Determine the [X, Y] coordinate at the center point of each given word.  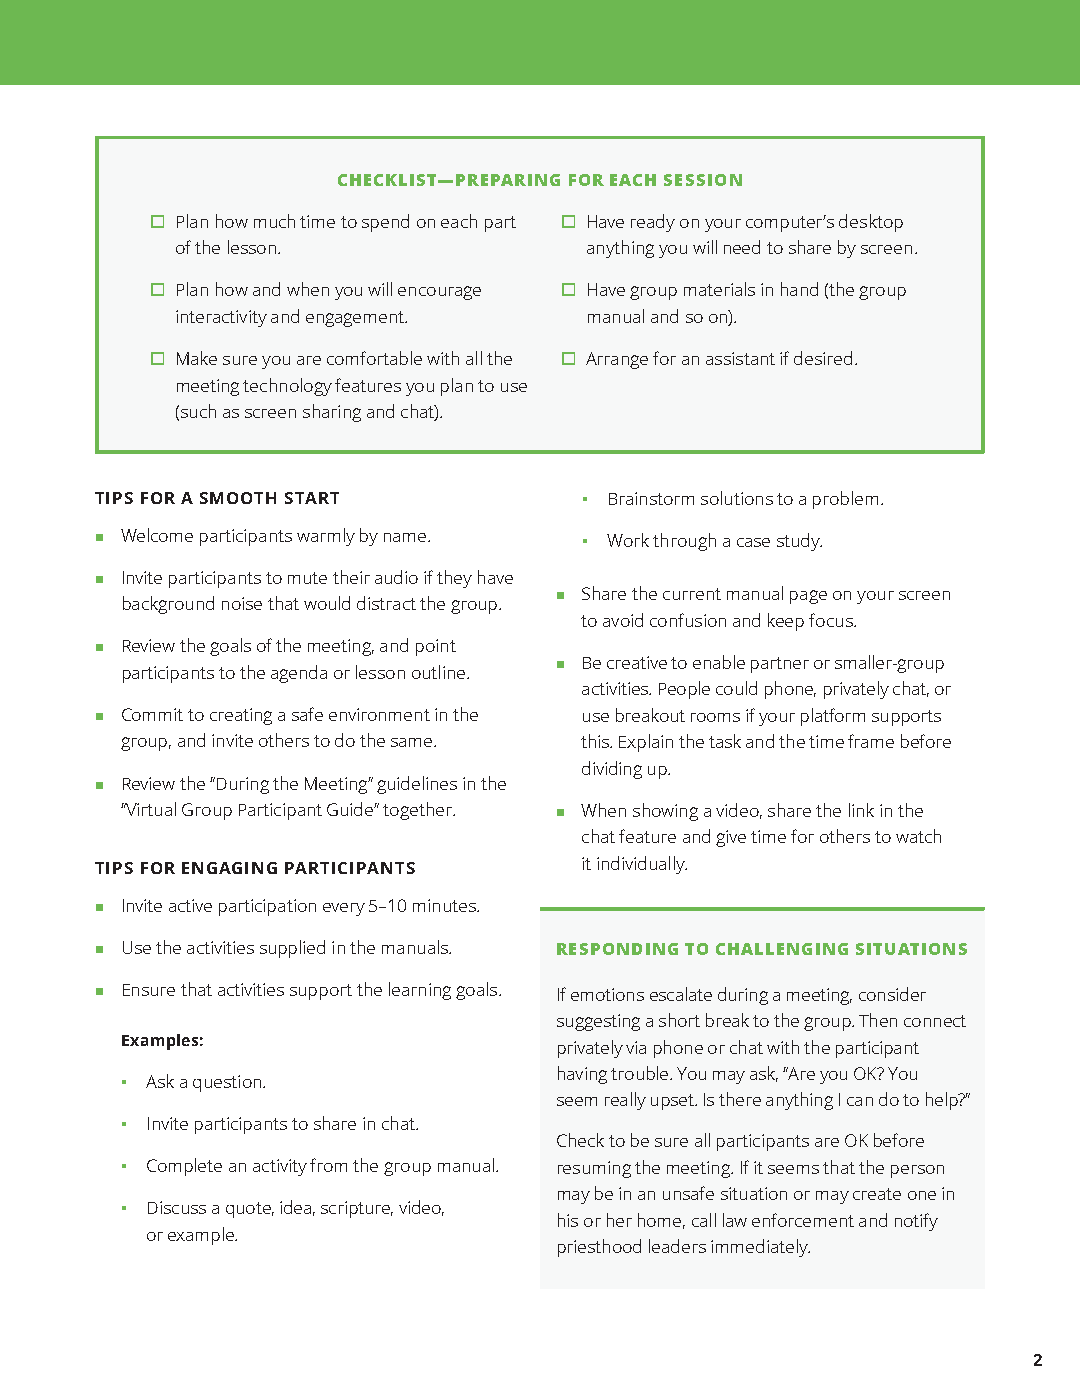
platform [833, 717]
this [596, 741]
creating [241, 716]
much [274, 221]
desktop [871, 223]
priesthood [599, 1248]
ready [653, 223]
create [877, 1194]
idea [295, 1207]
